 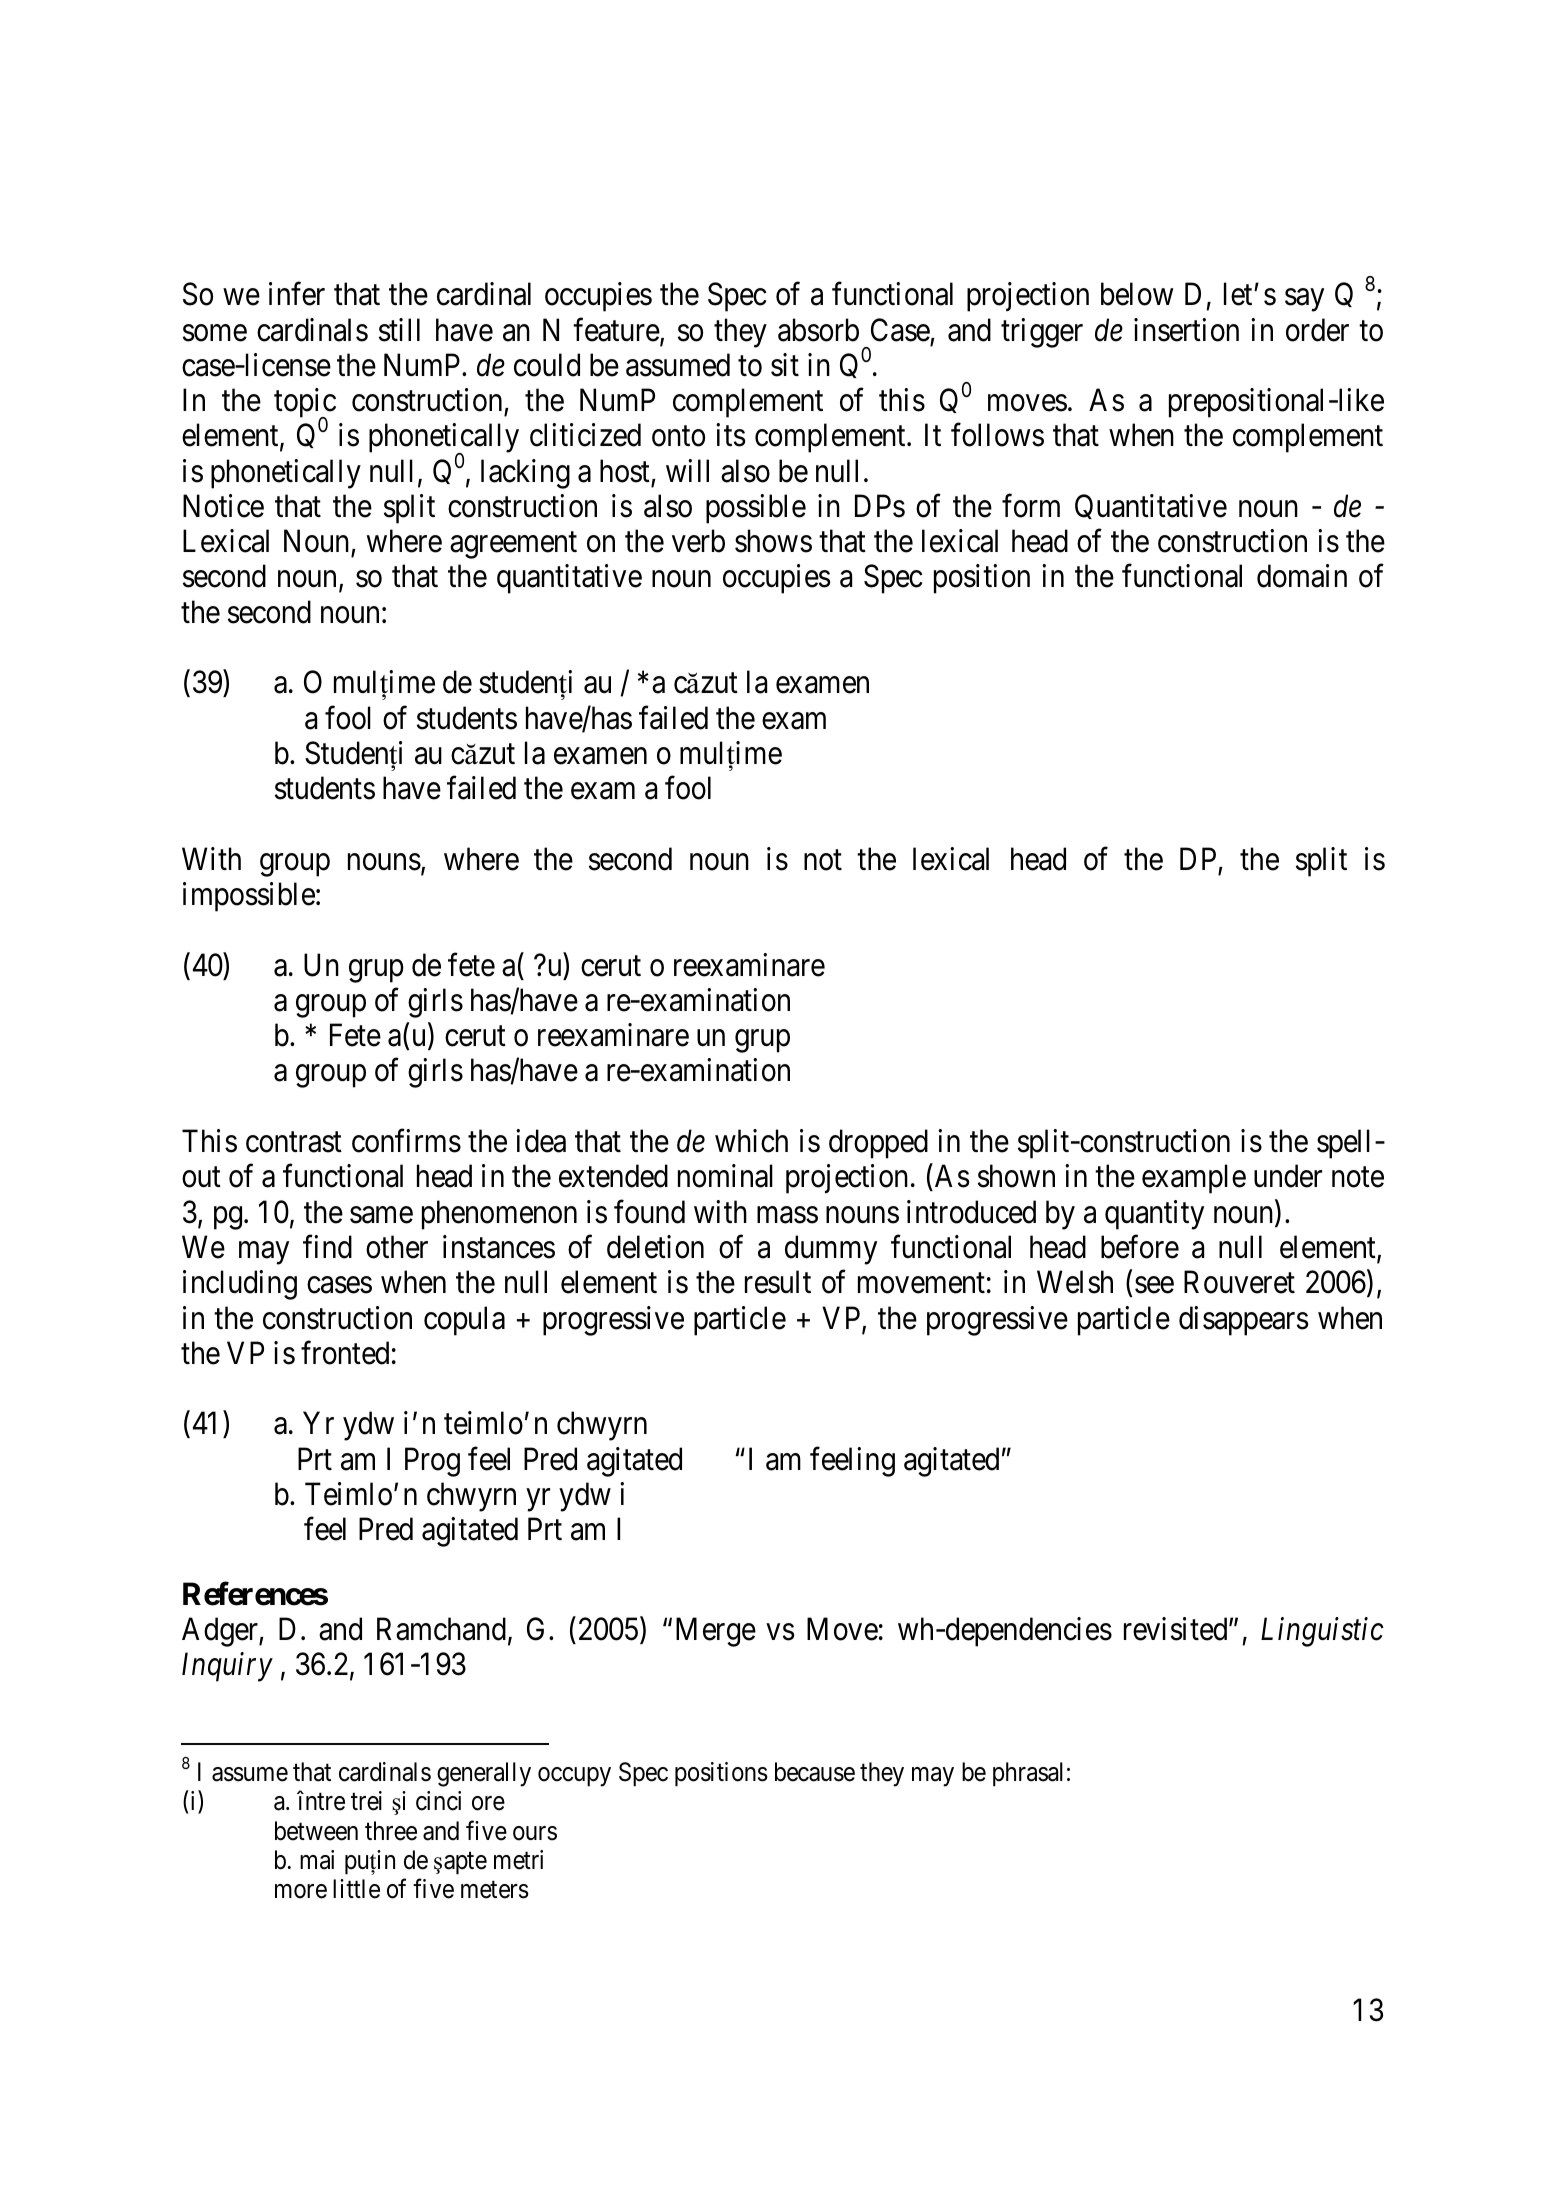 I want to click on revisited, so click(x=1177, y=1629).
